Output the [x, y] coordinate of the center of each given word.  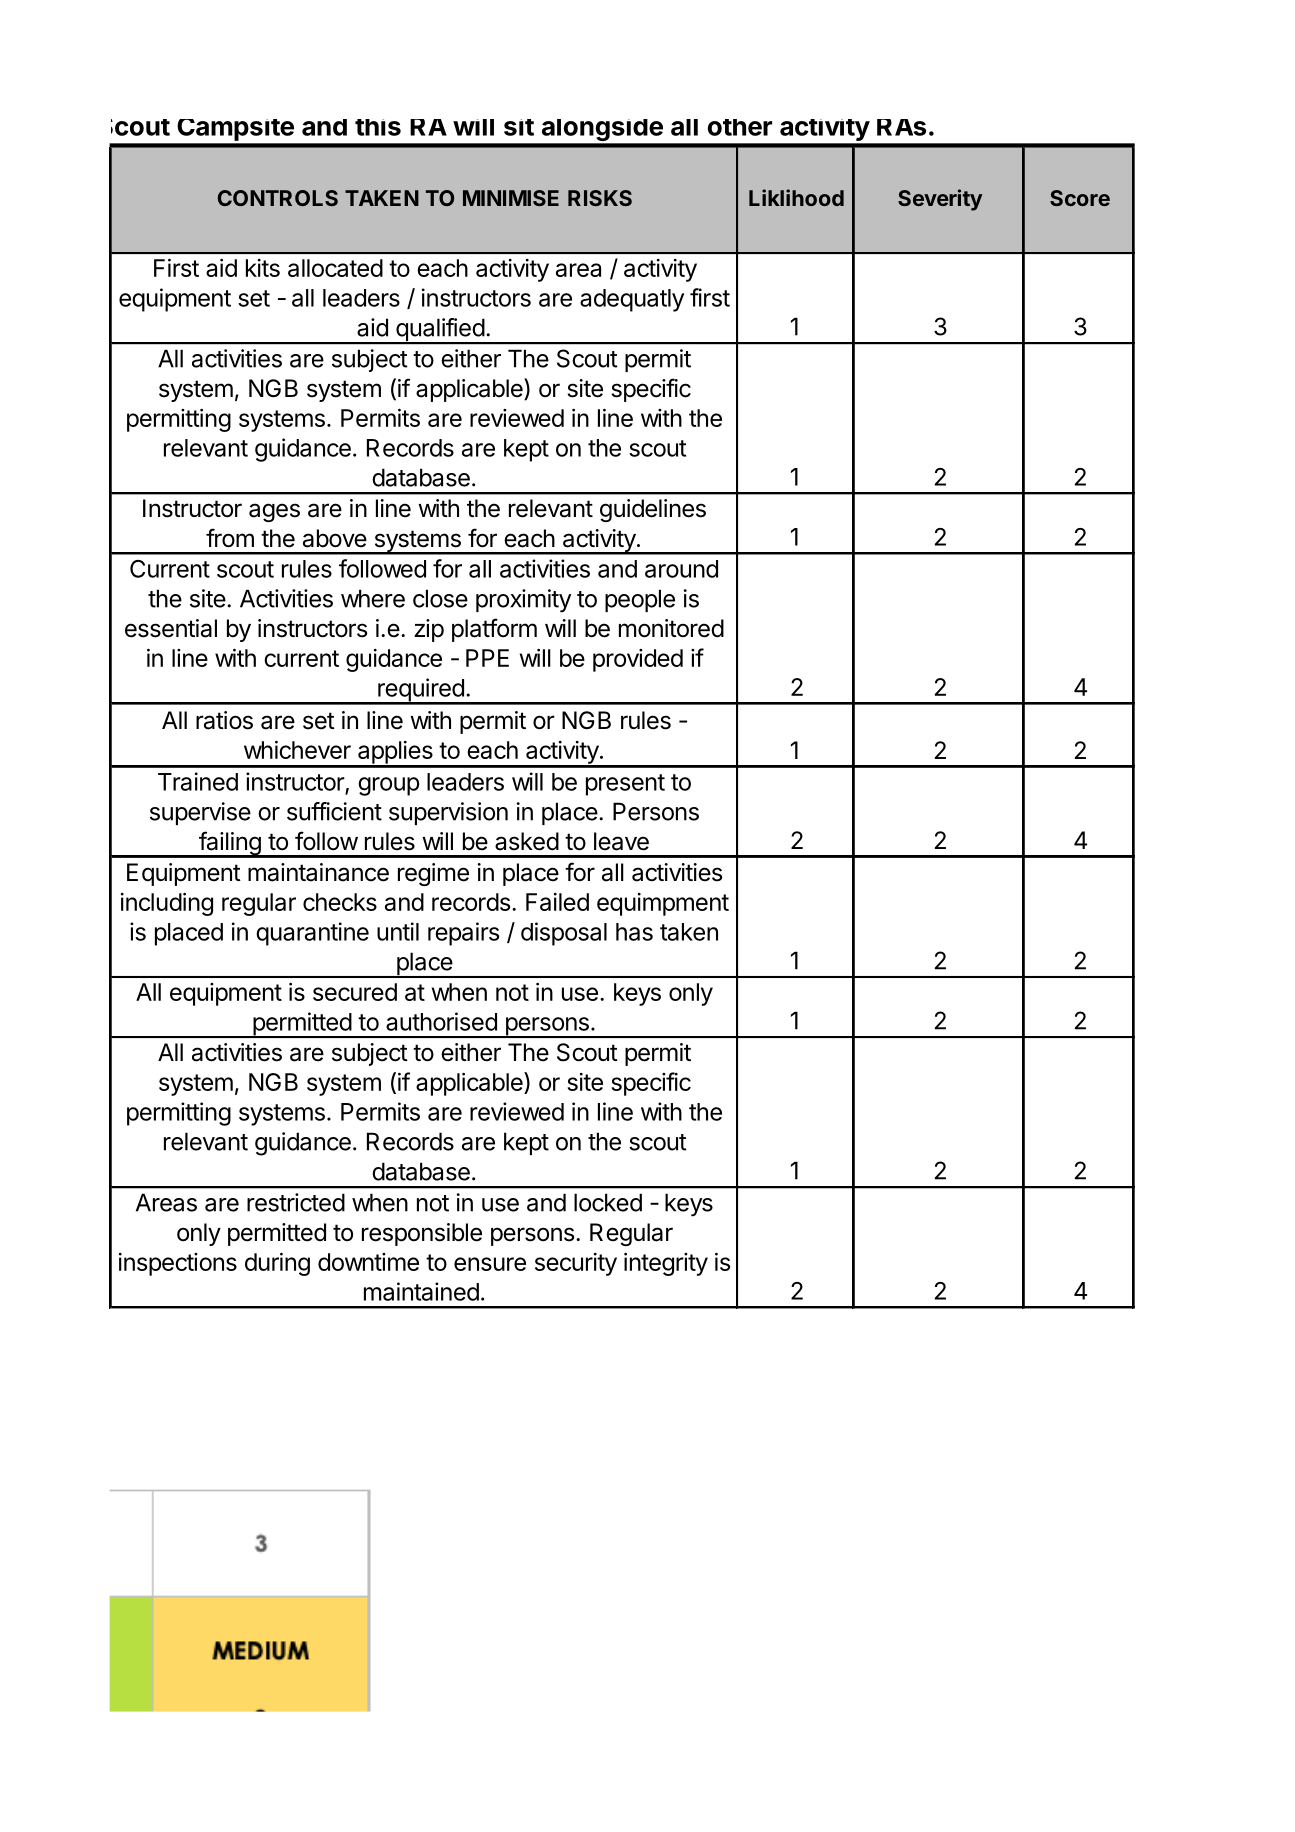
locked [608, 1202]
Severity [940, 200]
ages [274, 512]
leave [621, 841]
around [681, 569]
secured [355, 992]
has [634, 932]
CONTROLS [278, 198]
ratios [224, 720]
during [277, 1264]
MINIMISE [511, 198]
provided [638, 660]
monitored [671, 628]
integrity [666, 1264]
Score [1080, 198]
